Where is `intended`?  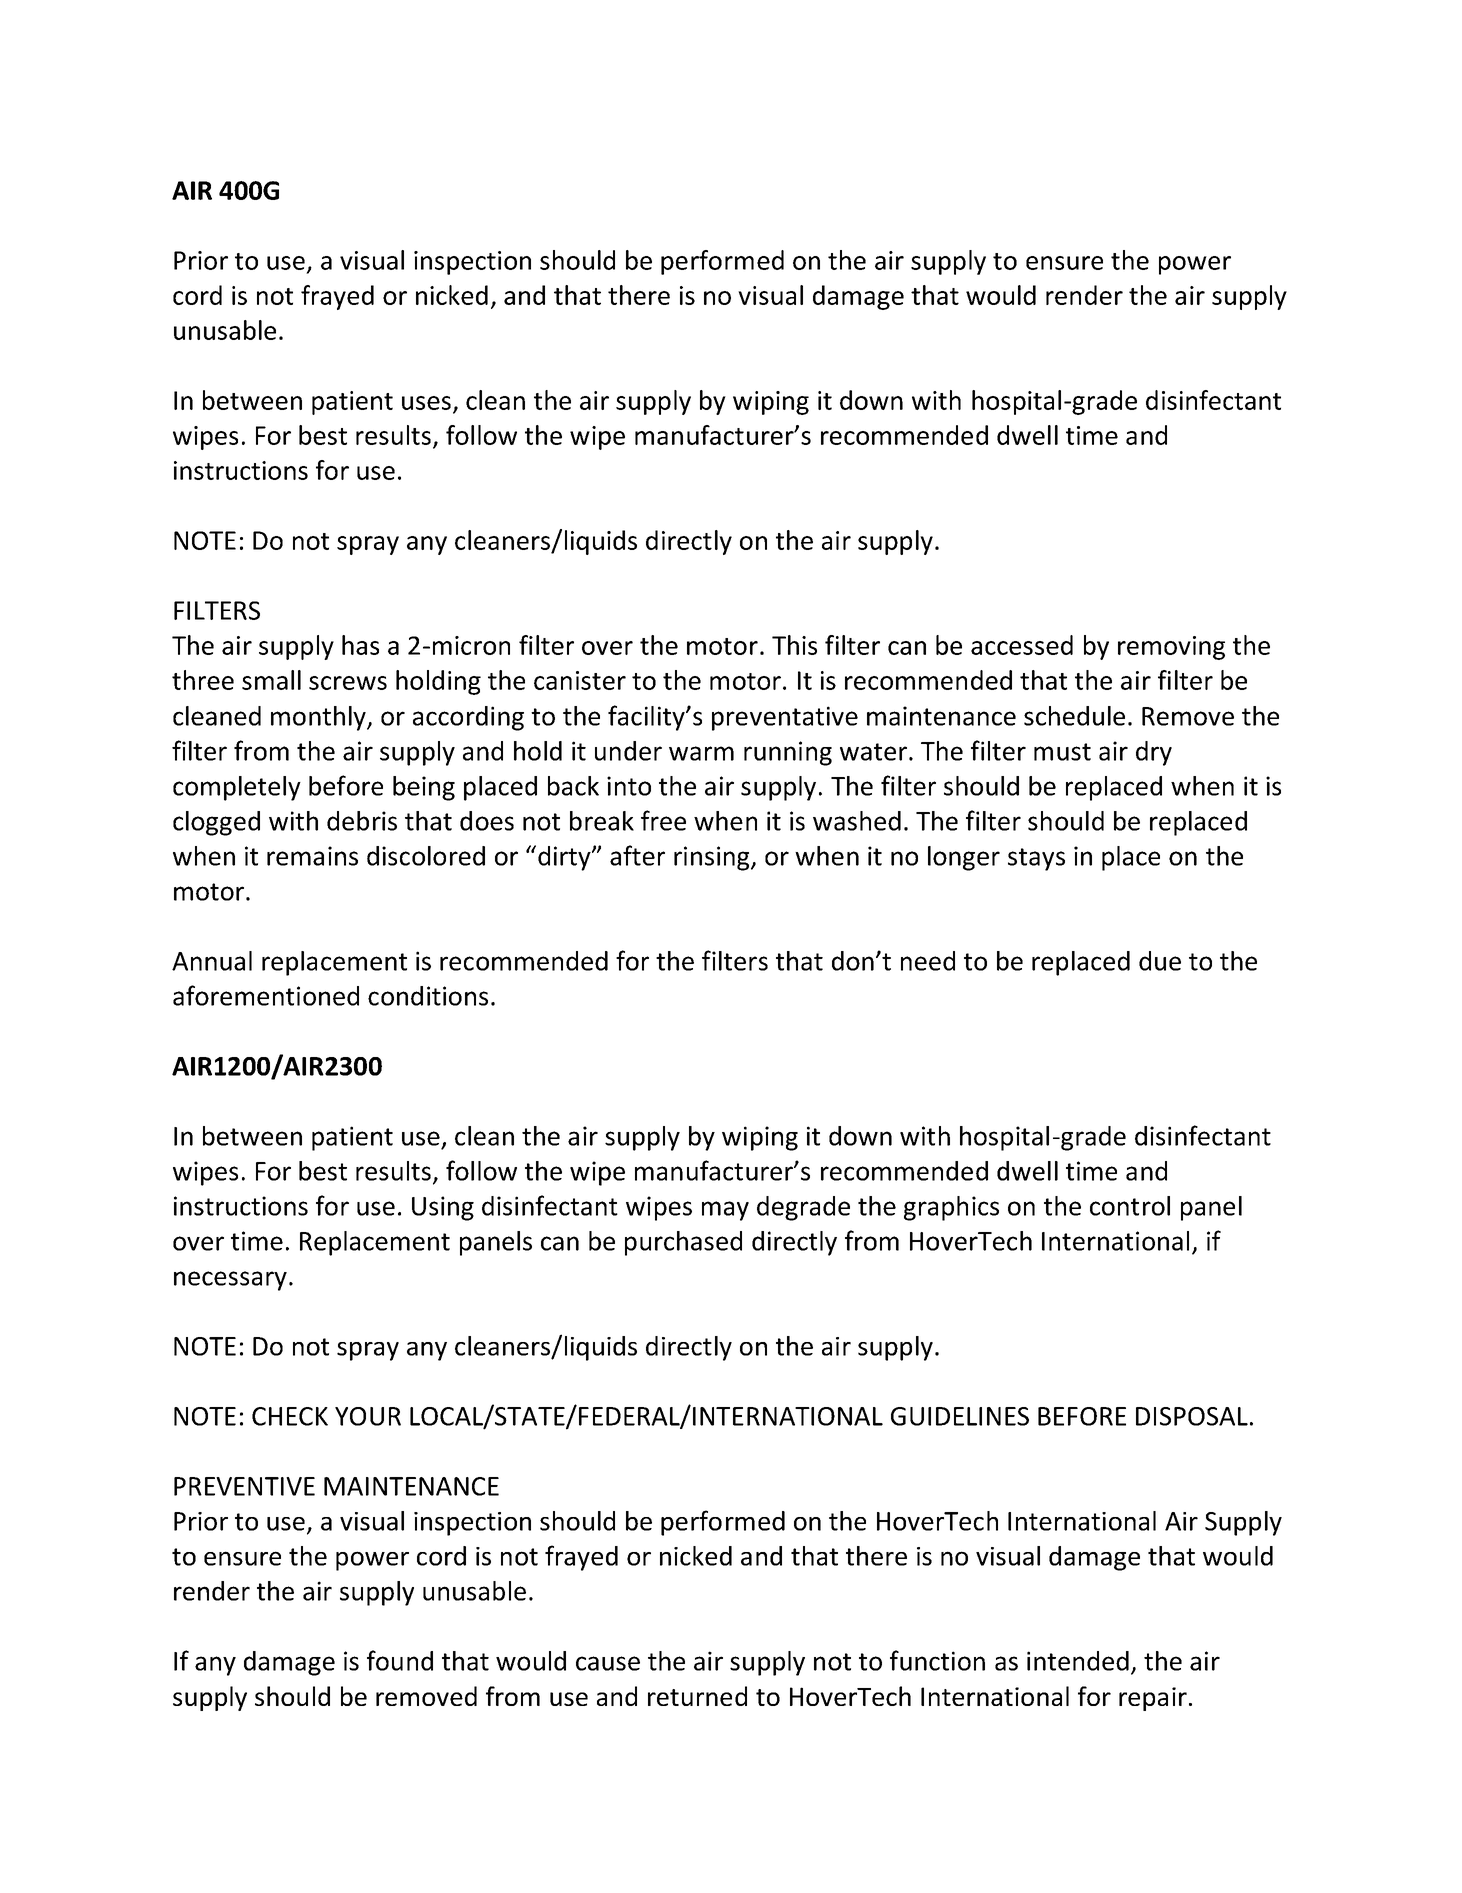 intended is located at coordinates (1078, 1661).
